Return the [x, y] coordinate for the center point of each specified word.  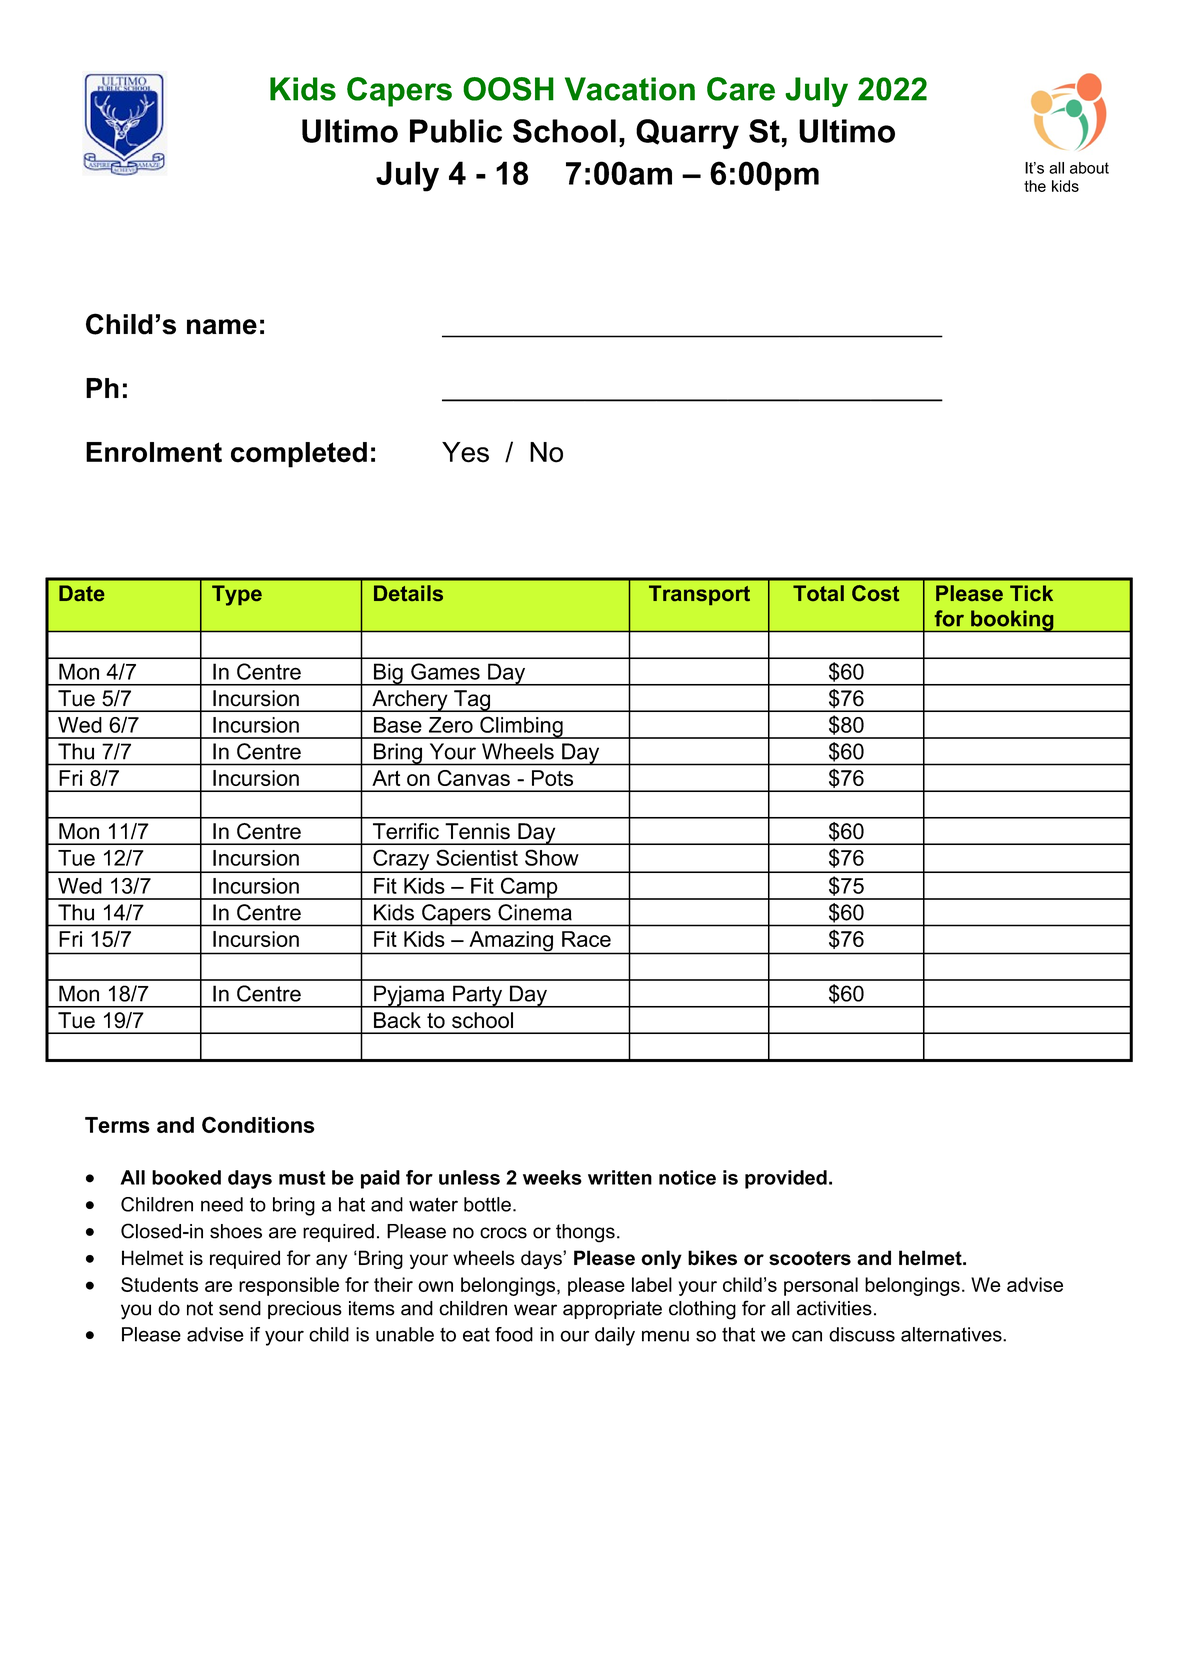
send [240, 1308]
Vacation [630, 89]
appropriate [612, 1310]
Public [456, 131]
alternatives [952, 1334]
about [1089, 168]
